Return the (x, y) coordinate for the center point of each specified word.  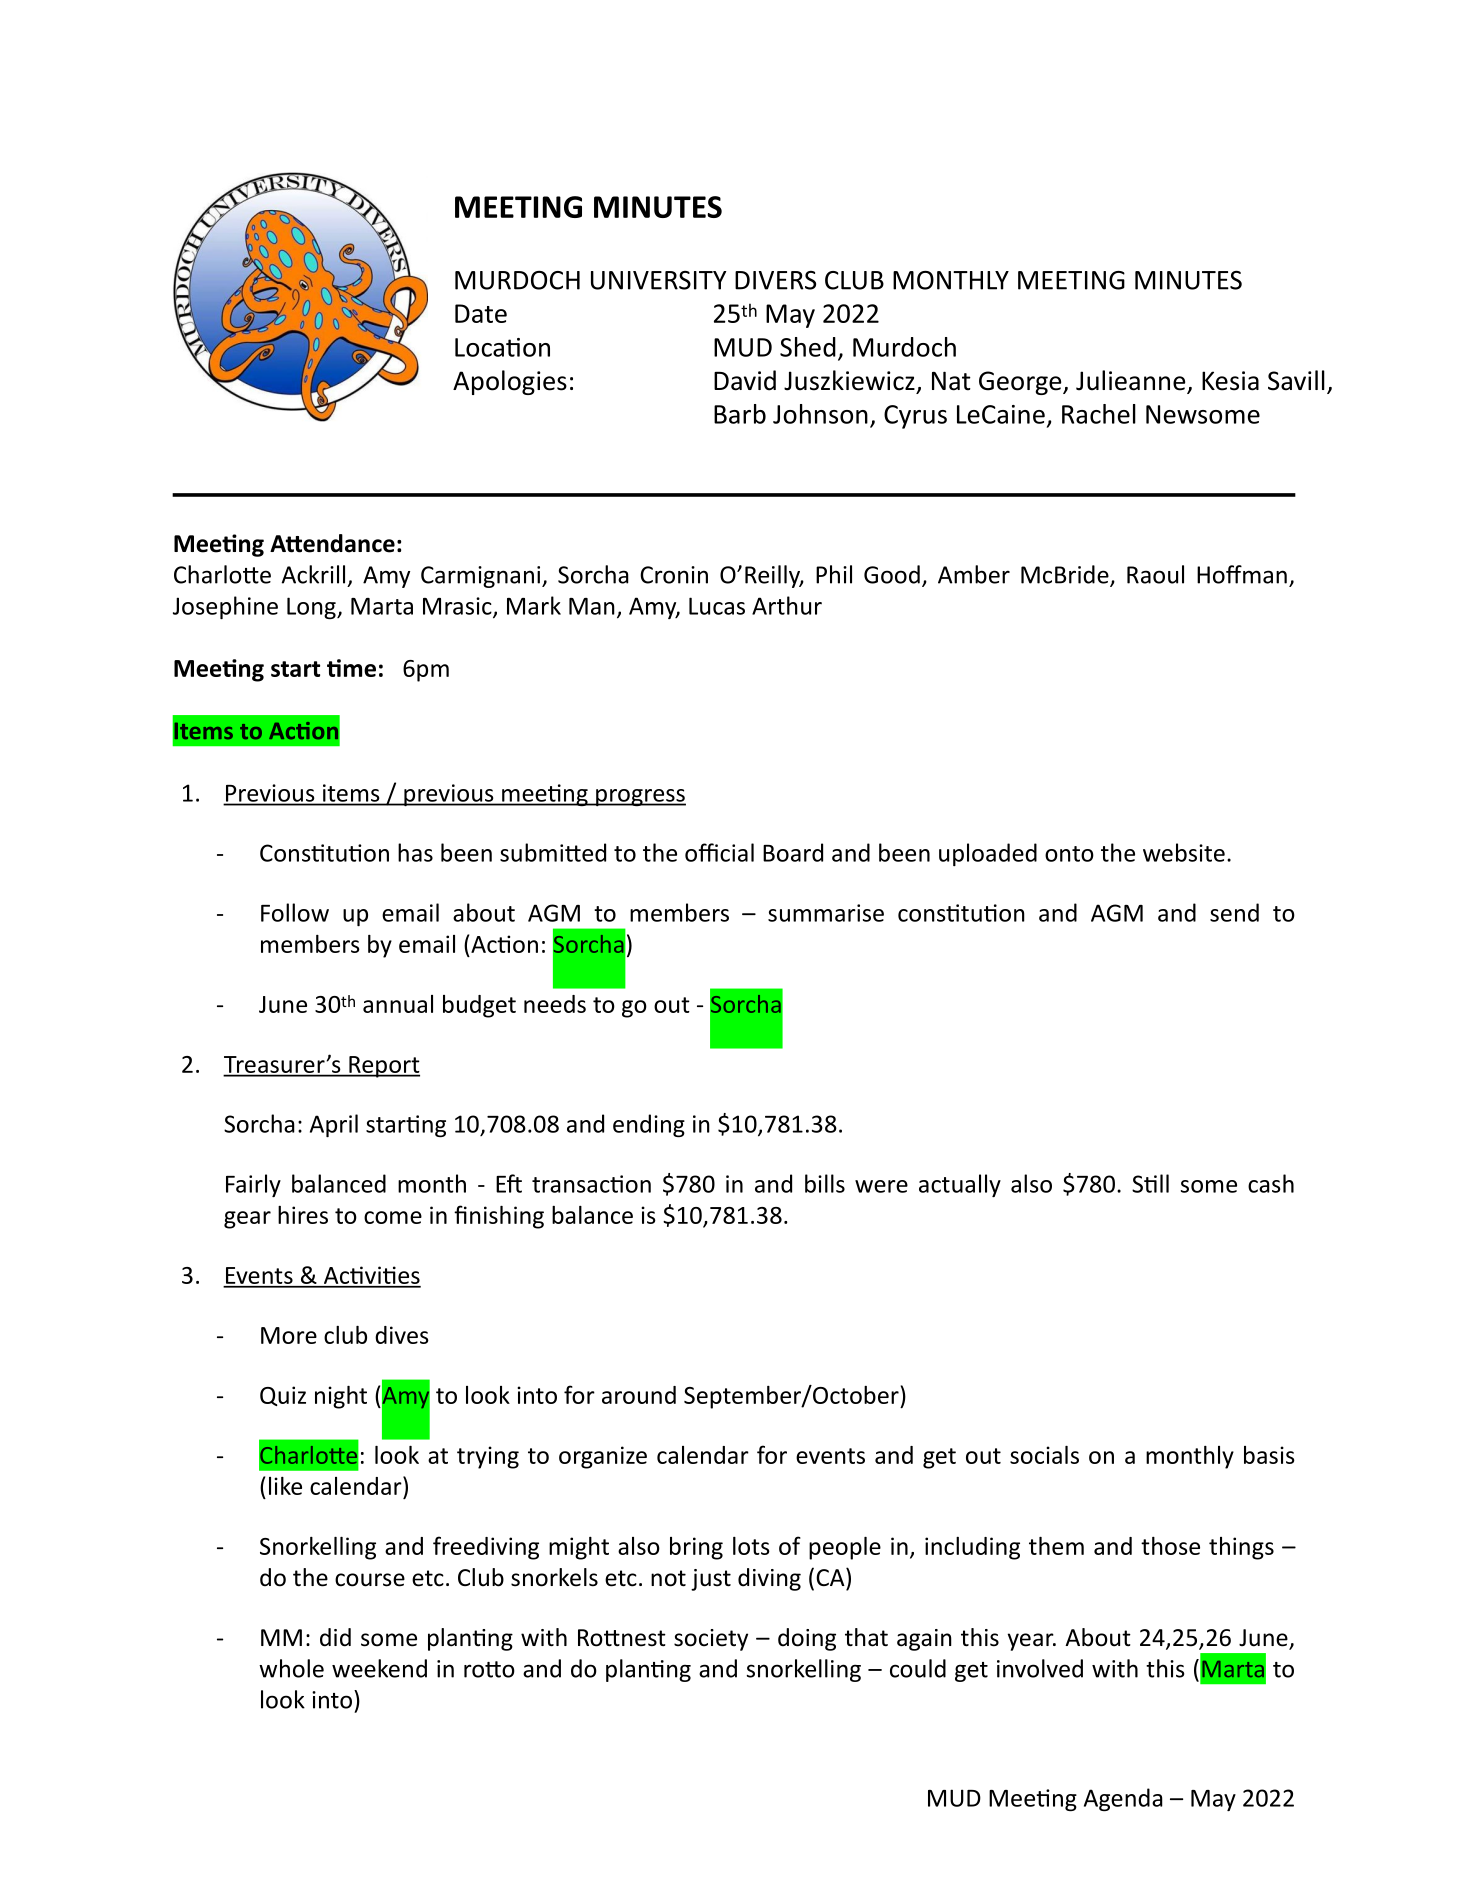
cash (1271, 1183)
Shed (808, 347)
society (711, 1640)
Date (481, 313)
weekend (379, 1668)
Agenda (1123, 1799)
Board (793, 852)
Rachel (1099, 414)
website (1184, 852)
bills (825, 1183)
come (393, 1217)
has (415, 852)
